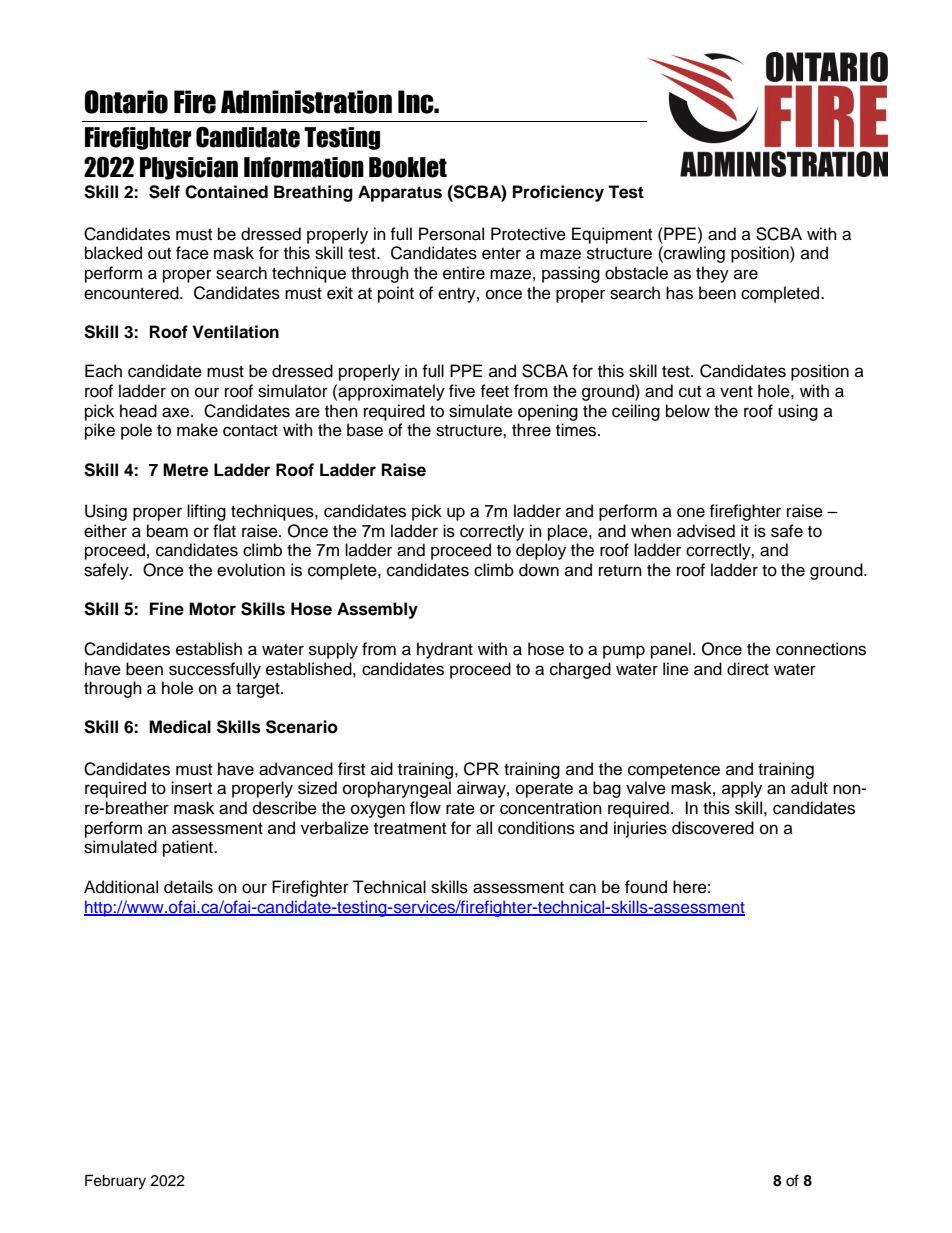 The height and width of the image is (1233, 952). I want to click on Fine, so click(167, 609).
